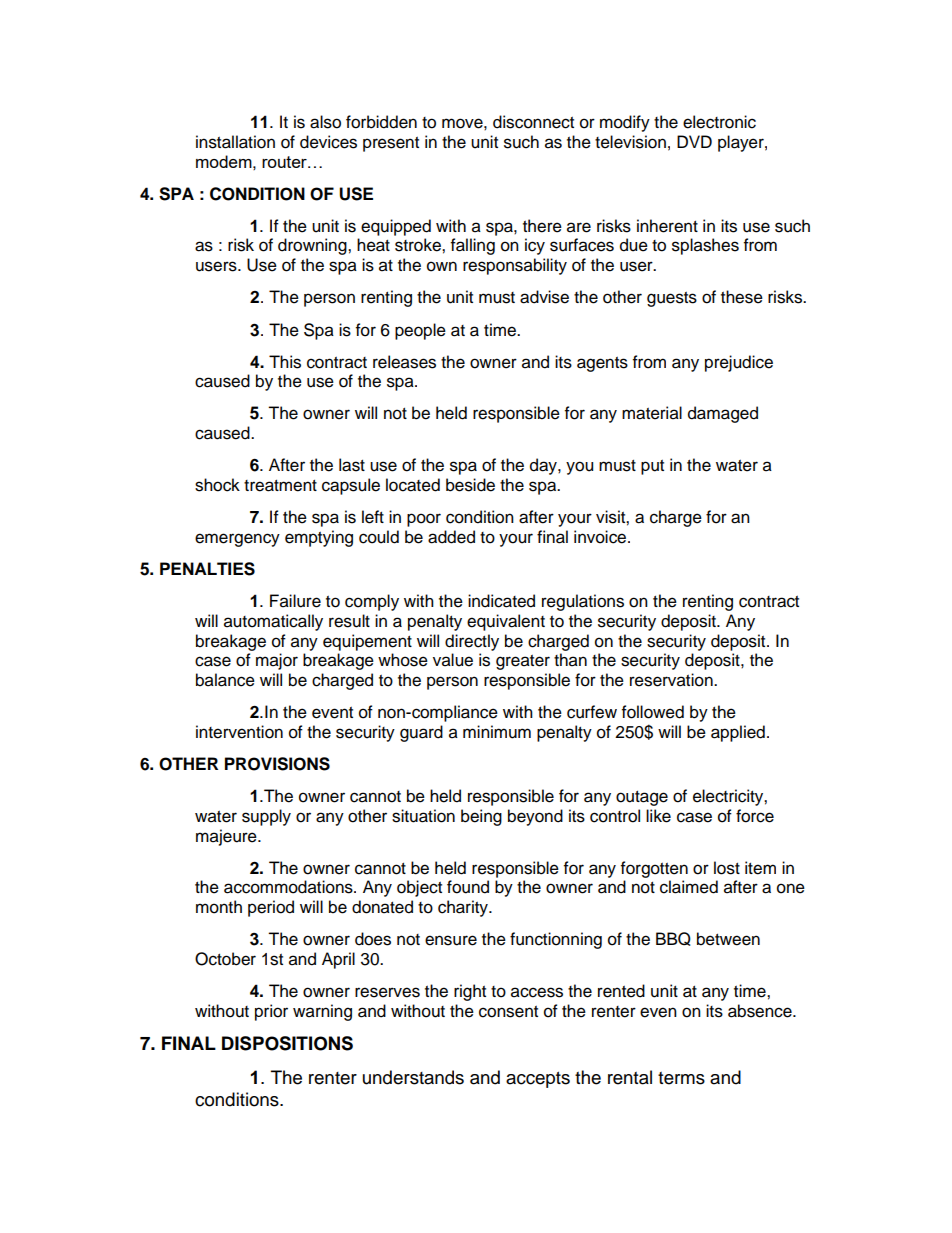 This screenshot has width=952, height=1233. What do you see at coordinates (501, 601) in the screenshot?
I see `indicated` at bounding box center [501, 601].
